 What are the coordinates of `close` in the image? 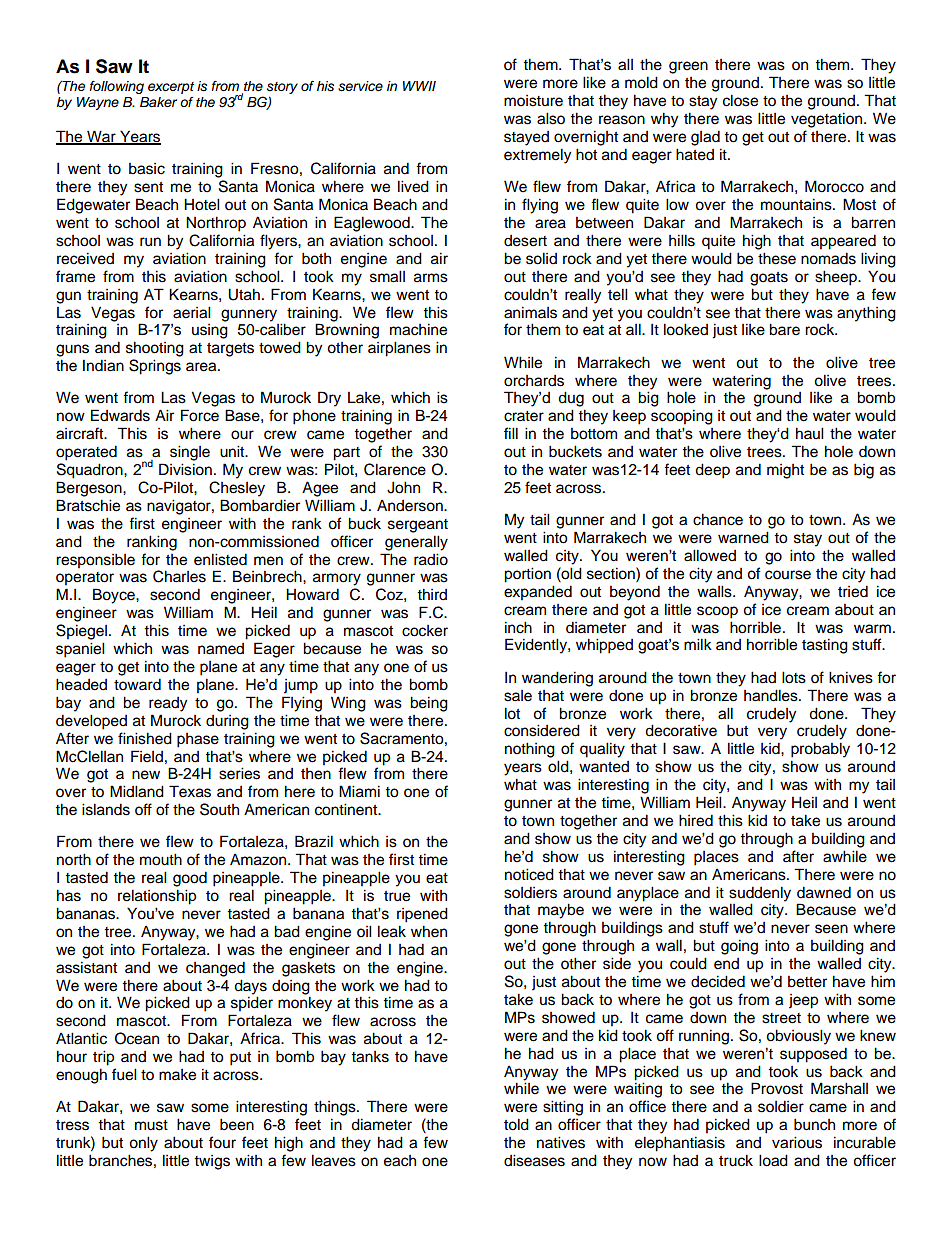 It's located at (740, 100).
